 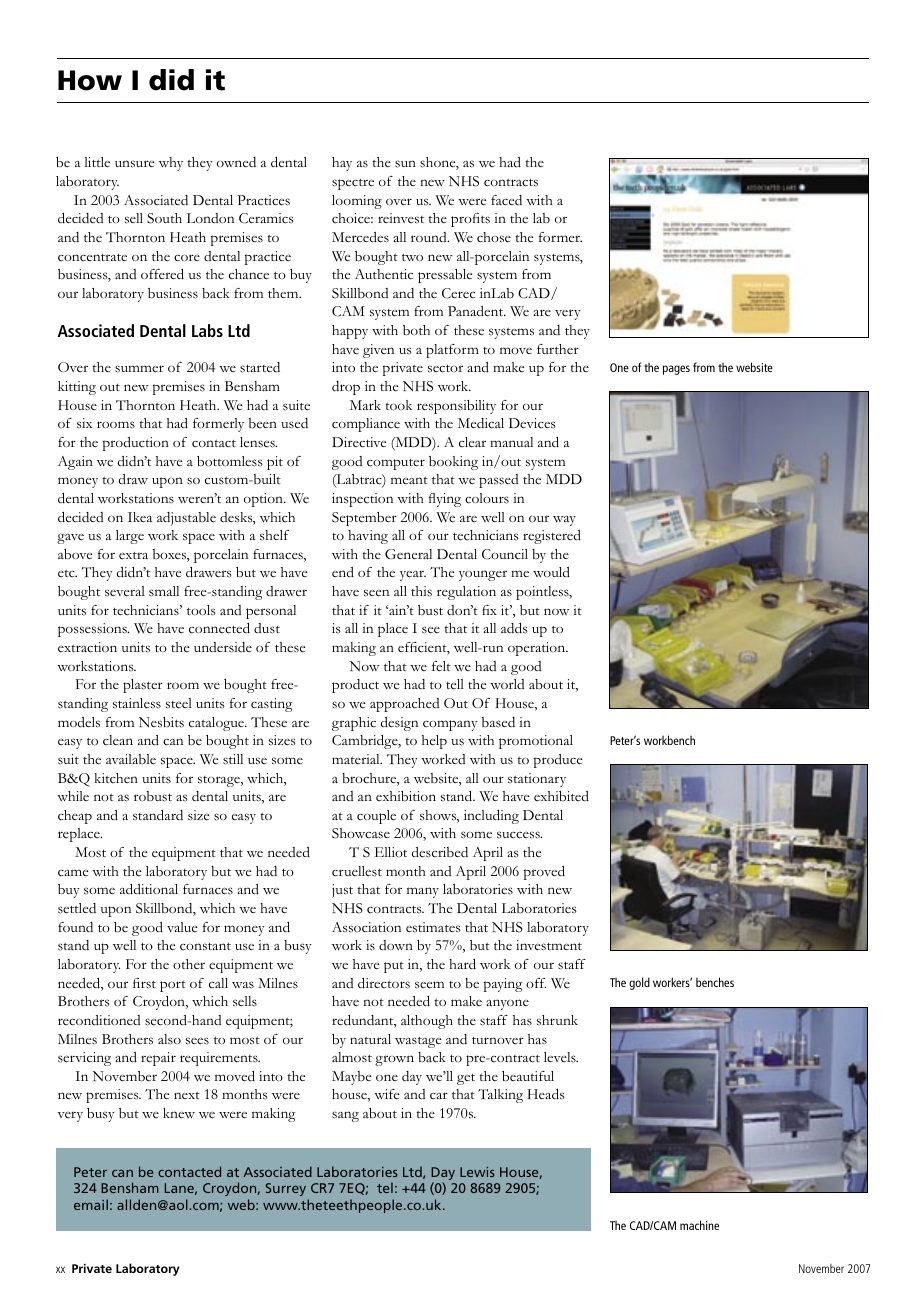 I want to click on gold, so click(x=639, y=983).
